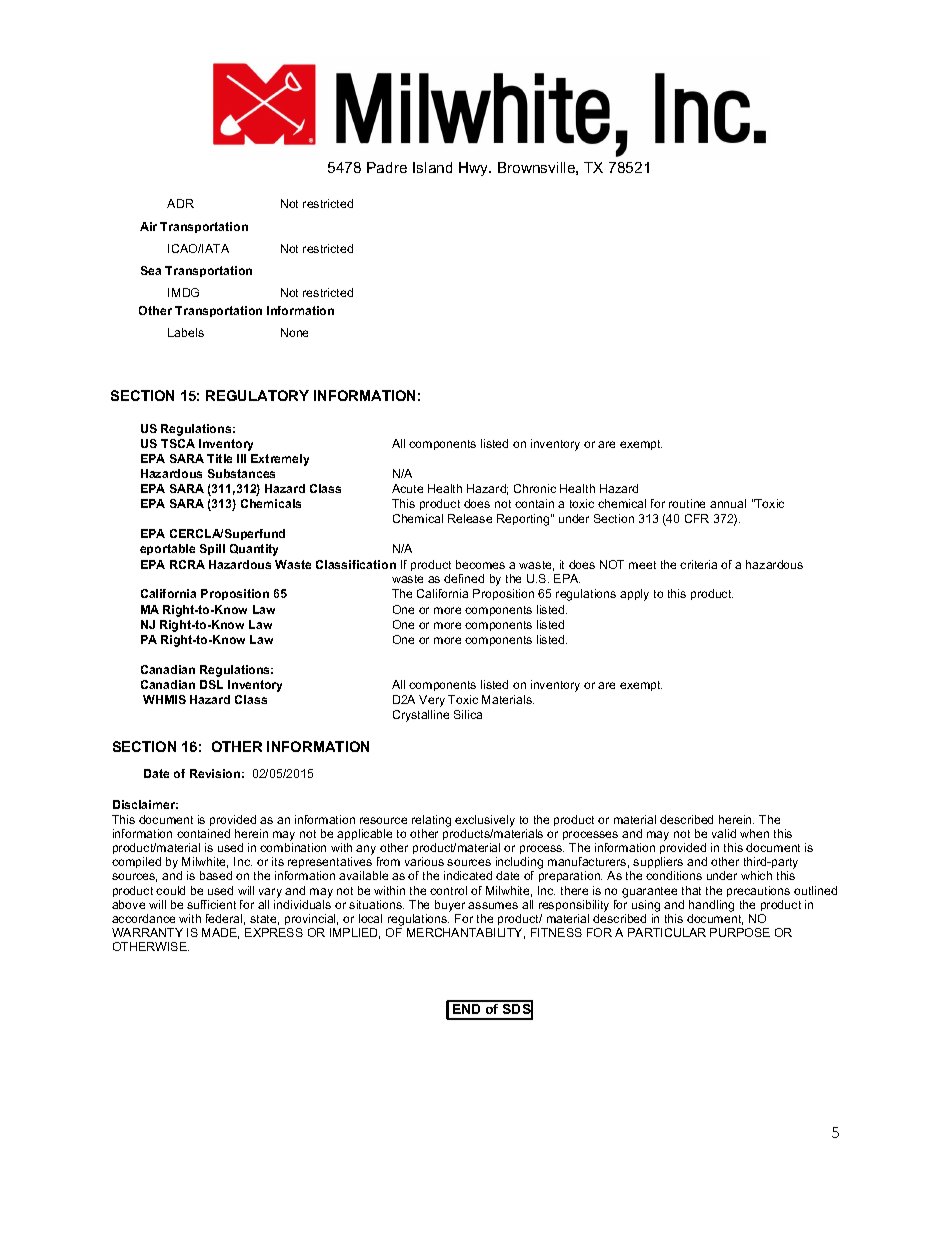 This document has width=952, height=1233. What do you see at coordinates (432, 167) in the document?
I see `Island` at bounding box center [432, 167].
